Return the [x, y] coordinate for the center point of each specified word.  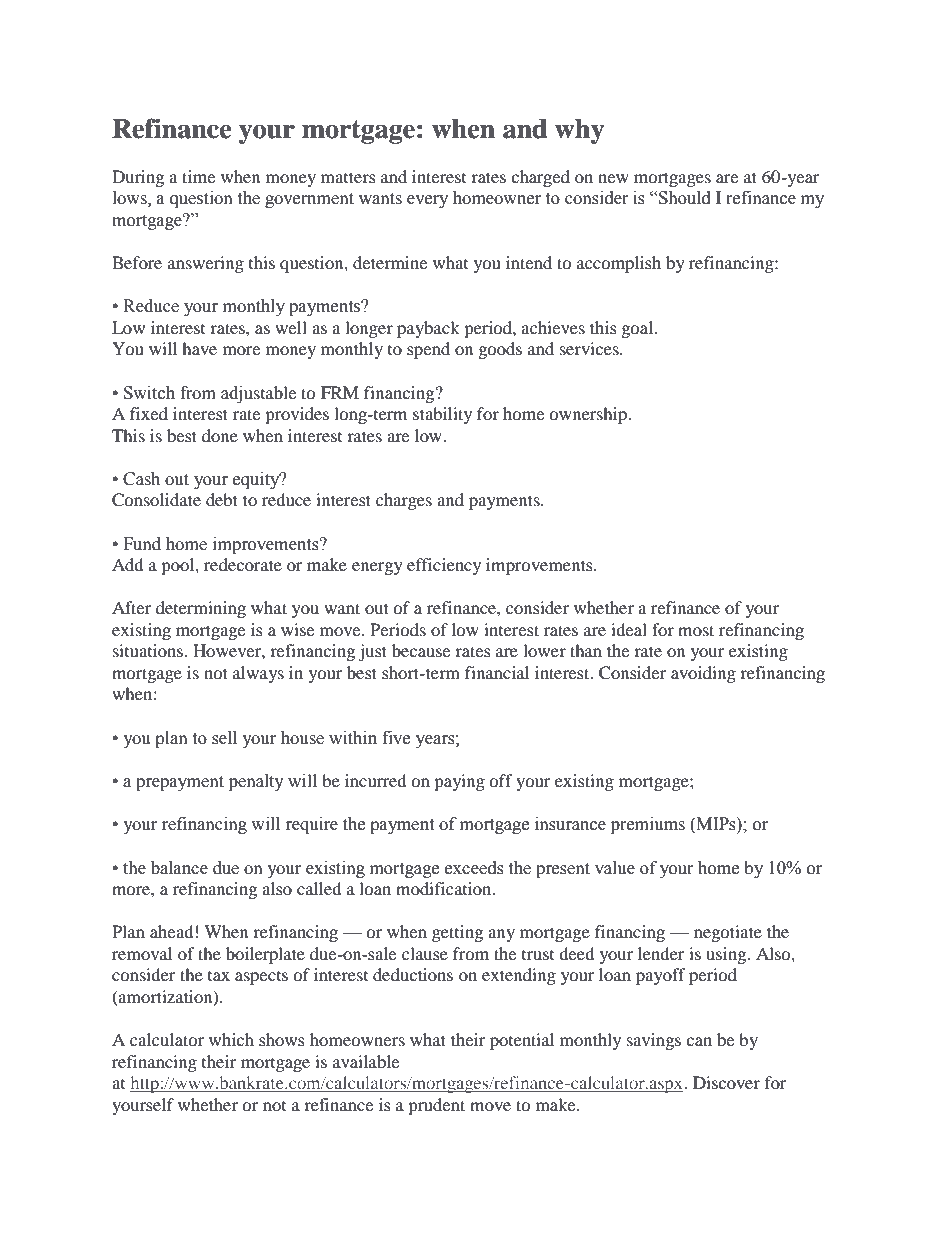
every [427, 201]
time [198, 176]
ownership [589, 415]
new [613, 178]
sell [224, 738]
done [220, 435]
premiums [648, 825]
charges [404, 501]
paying [459, 782]
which [231, 1039]
